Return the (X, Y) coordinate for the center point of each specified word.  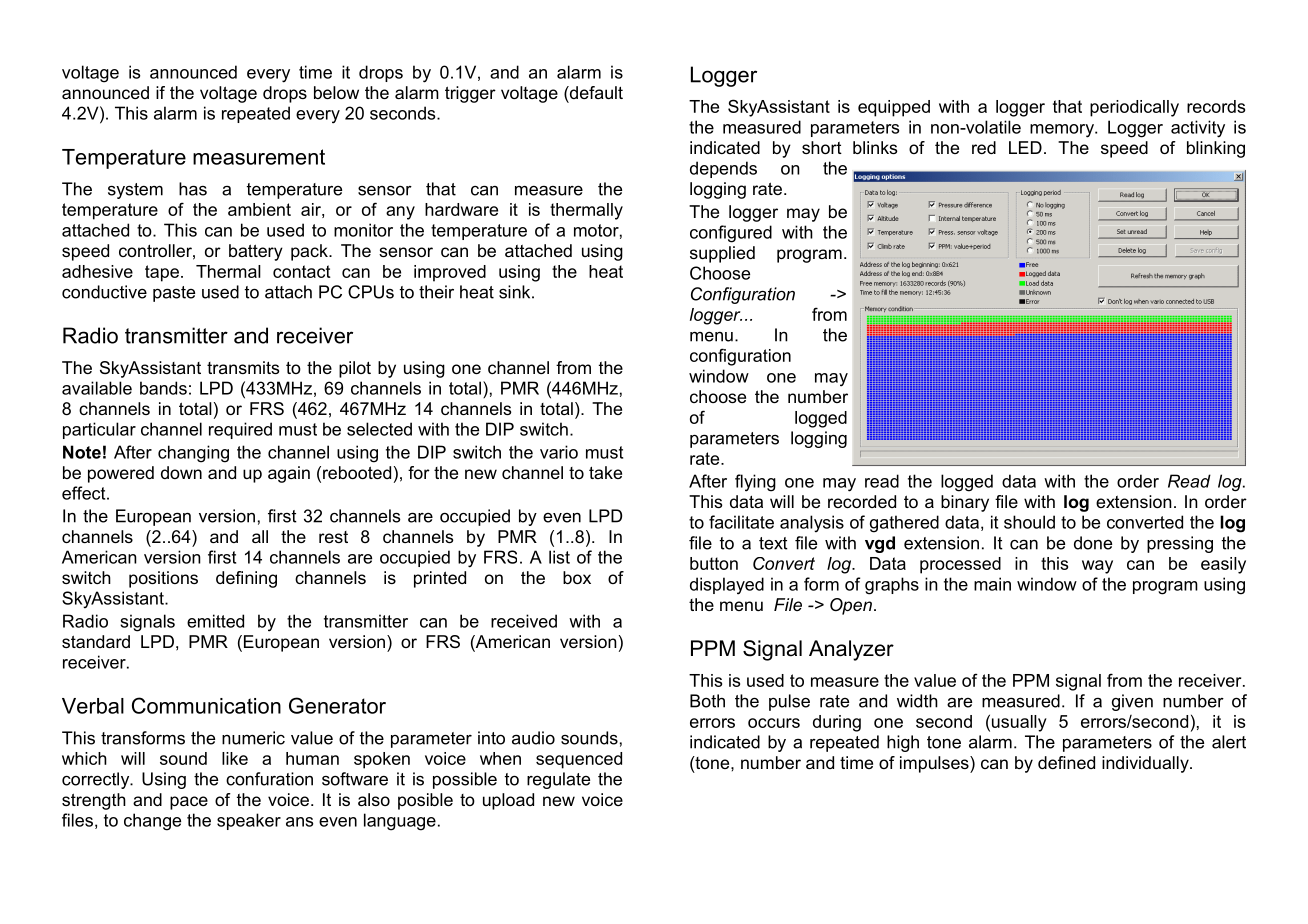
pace (189, 803)
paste (174, 294)
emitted (215, 621)
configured (731, 234)
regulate (558, 780)
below (336, 92)
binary (965, 503)
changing (193, 454)
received (524, 621)
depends (723, 169)
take (605, 472)
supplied (722, 254)
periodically (1134, 108)
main (992, 584)
